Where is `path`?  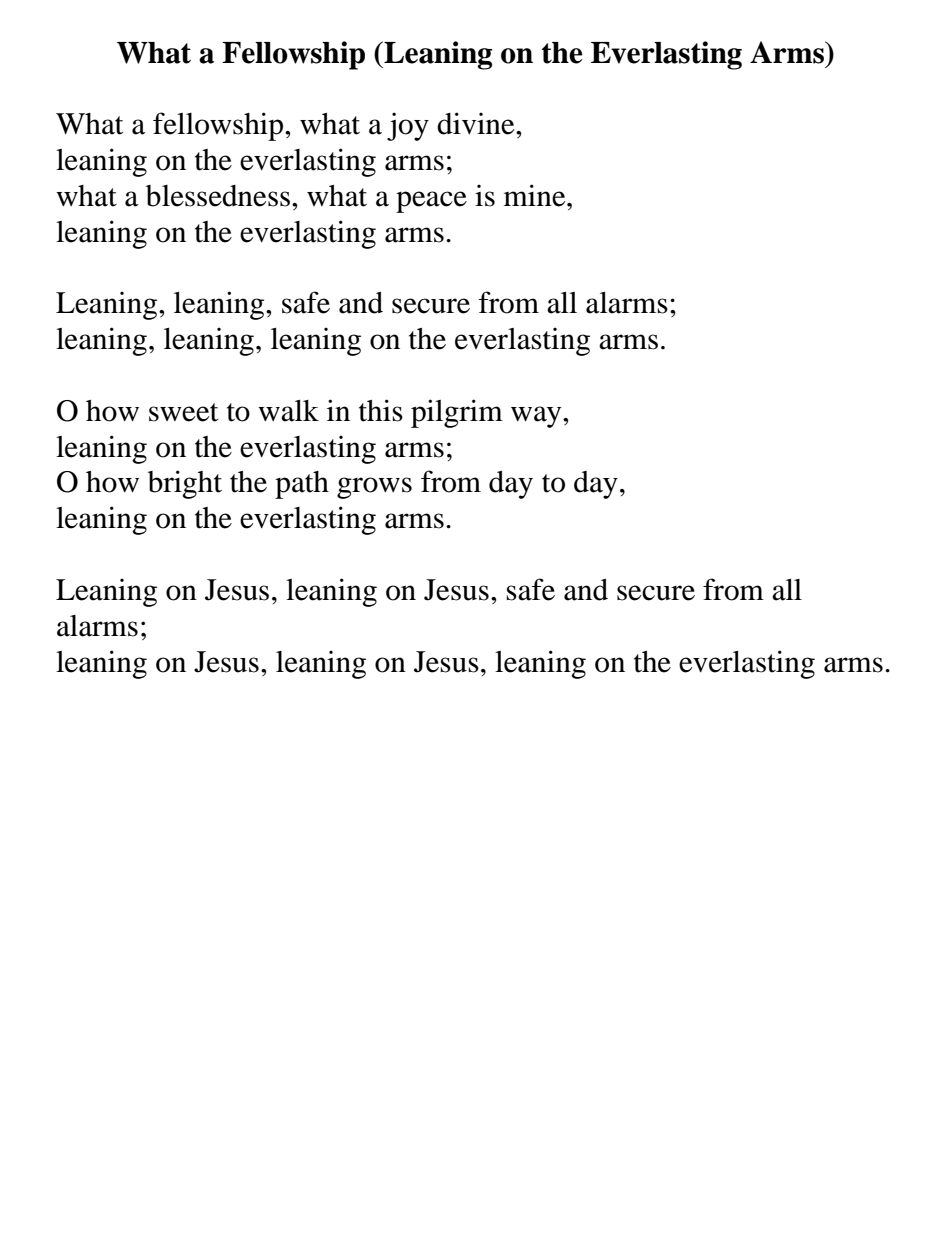
path is located at coordinates (302, 485).
